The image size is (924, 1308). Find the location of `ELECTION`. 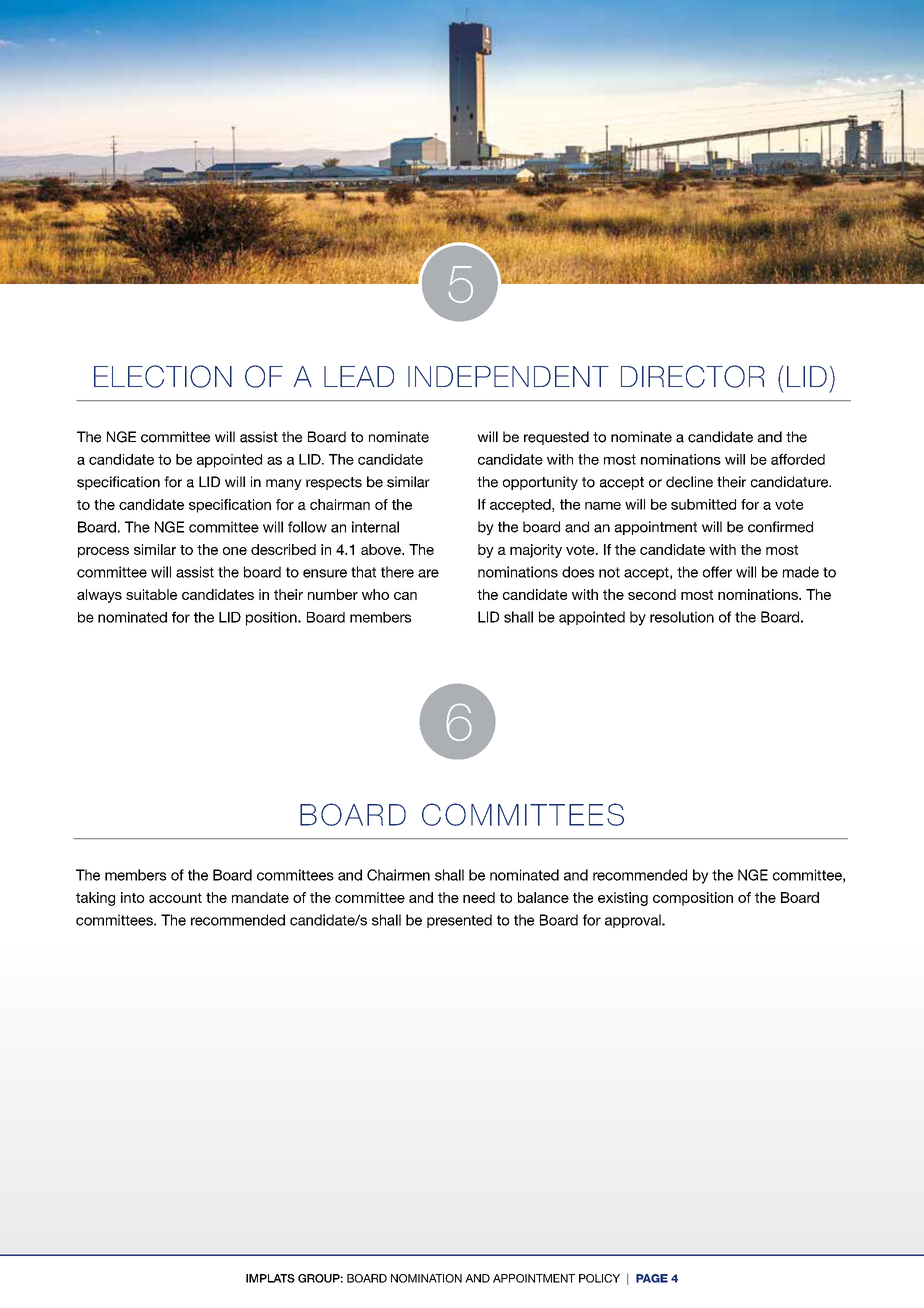

ELECTION is located at coordinates (163, 376).
